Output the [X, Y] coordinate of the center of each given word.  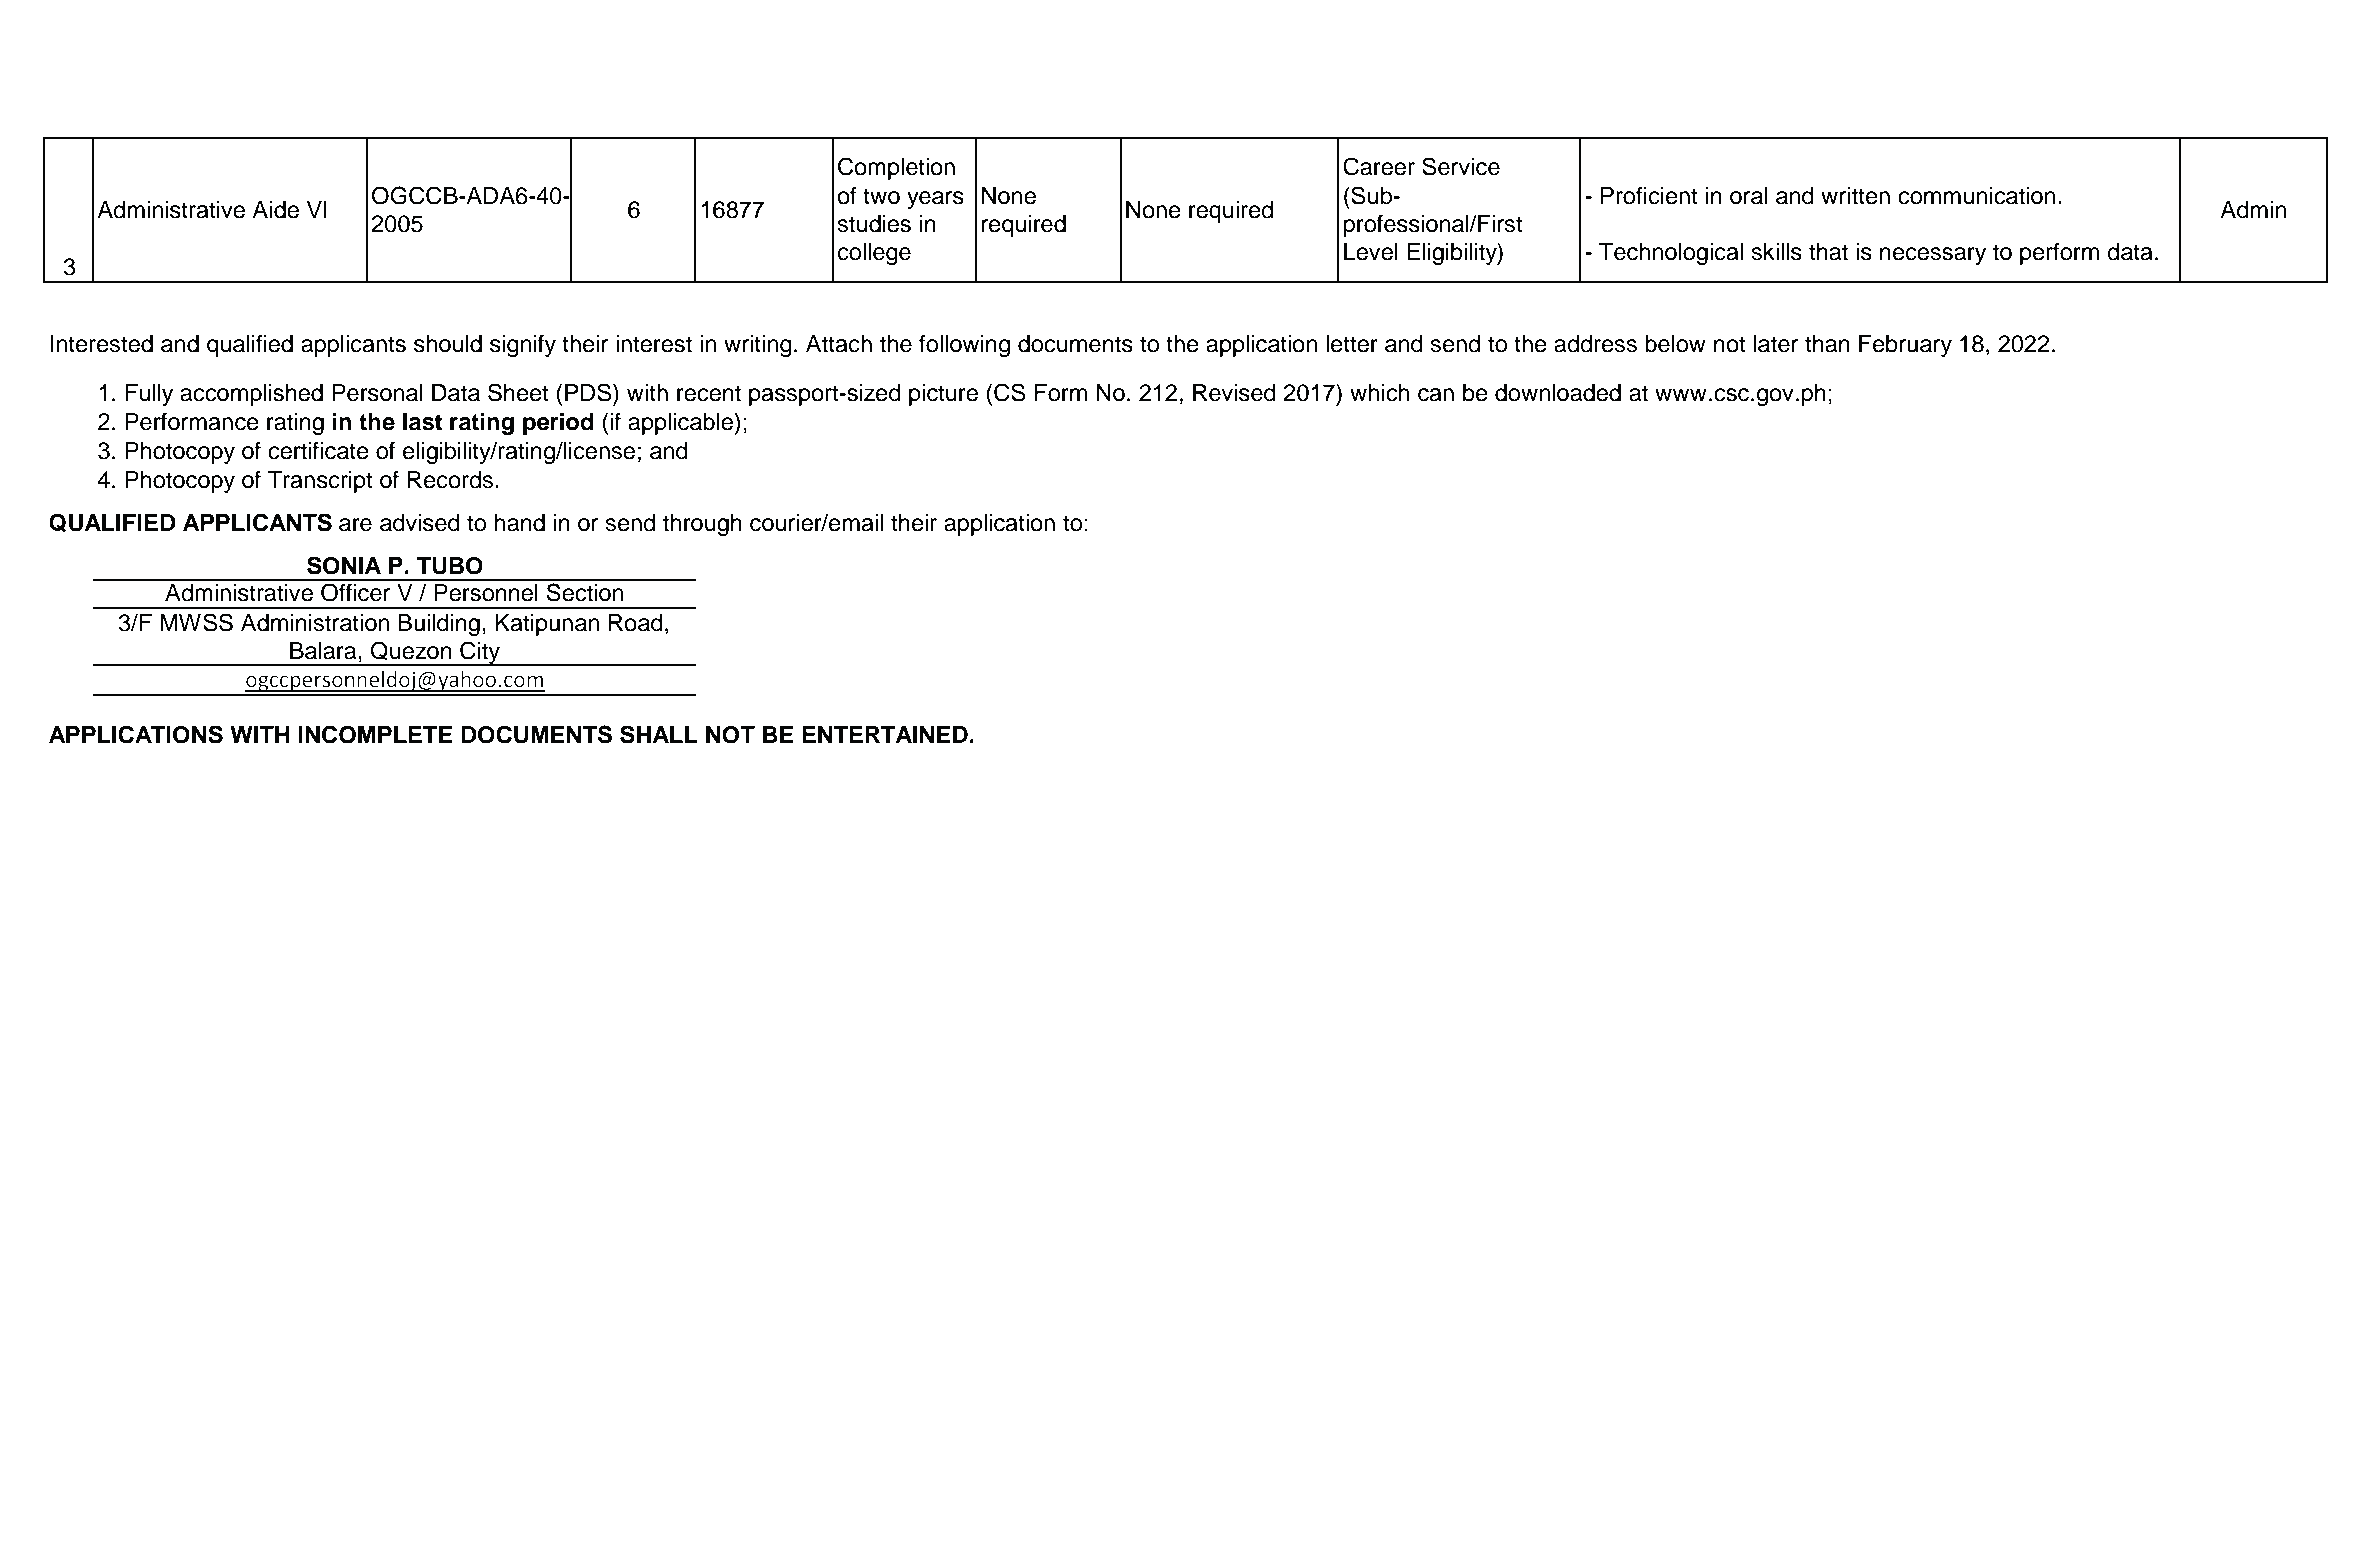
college [874, 254]
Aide [275, 210]
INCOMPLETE [375, 734]
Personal [377, 393]
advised [420, 523]
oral [1748, 196]
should [448, 344]
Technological [1671, 254]
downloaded [1558, 393]
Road [636, 623]
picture [943, 395]
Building [439, 625]
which [1379, 393]
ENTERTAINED [886, 734]
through [702, 525]
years [935, 200]
